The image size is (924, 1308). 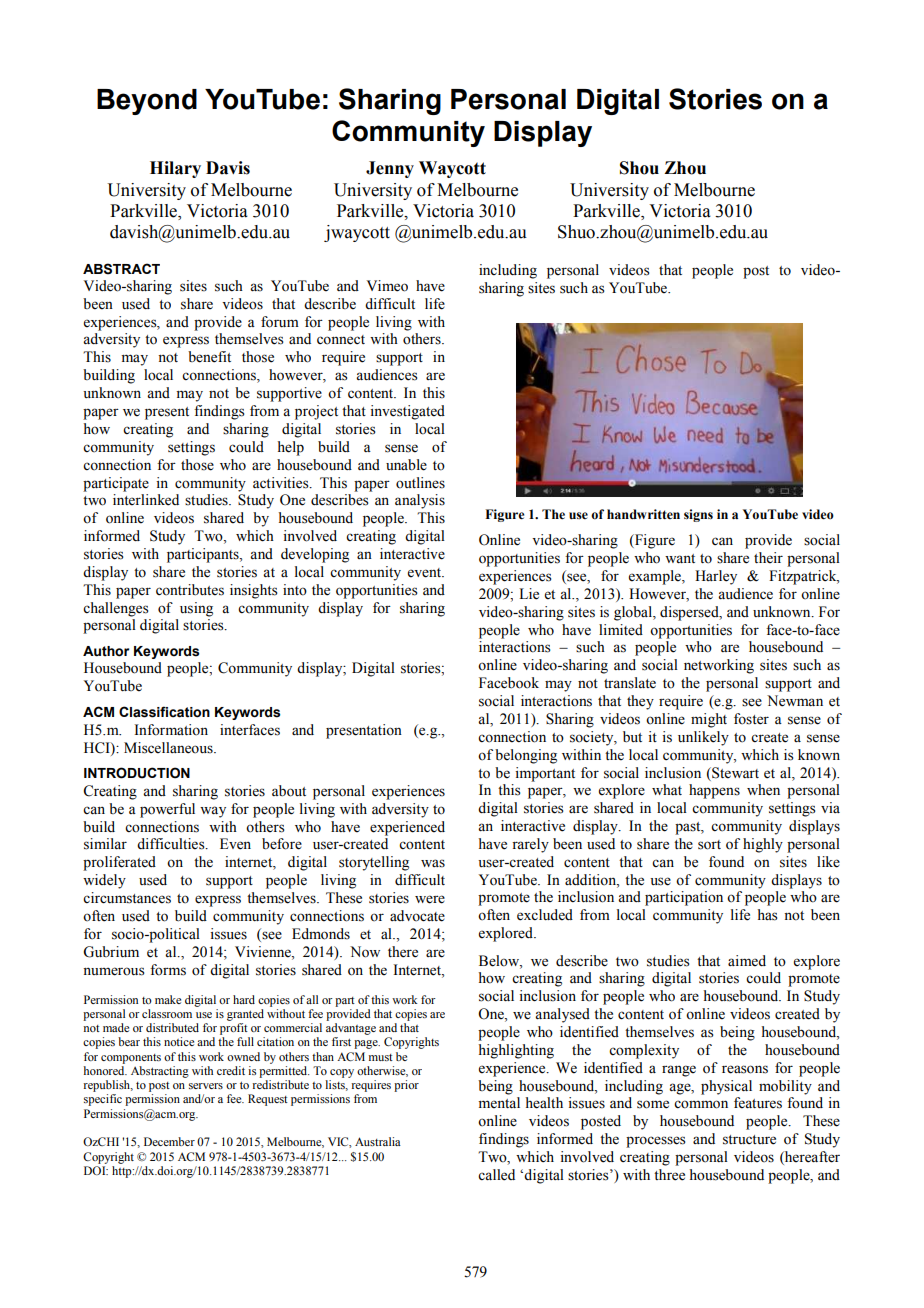 I want to click on outlines, so click(x=420, y=483).
